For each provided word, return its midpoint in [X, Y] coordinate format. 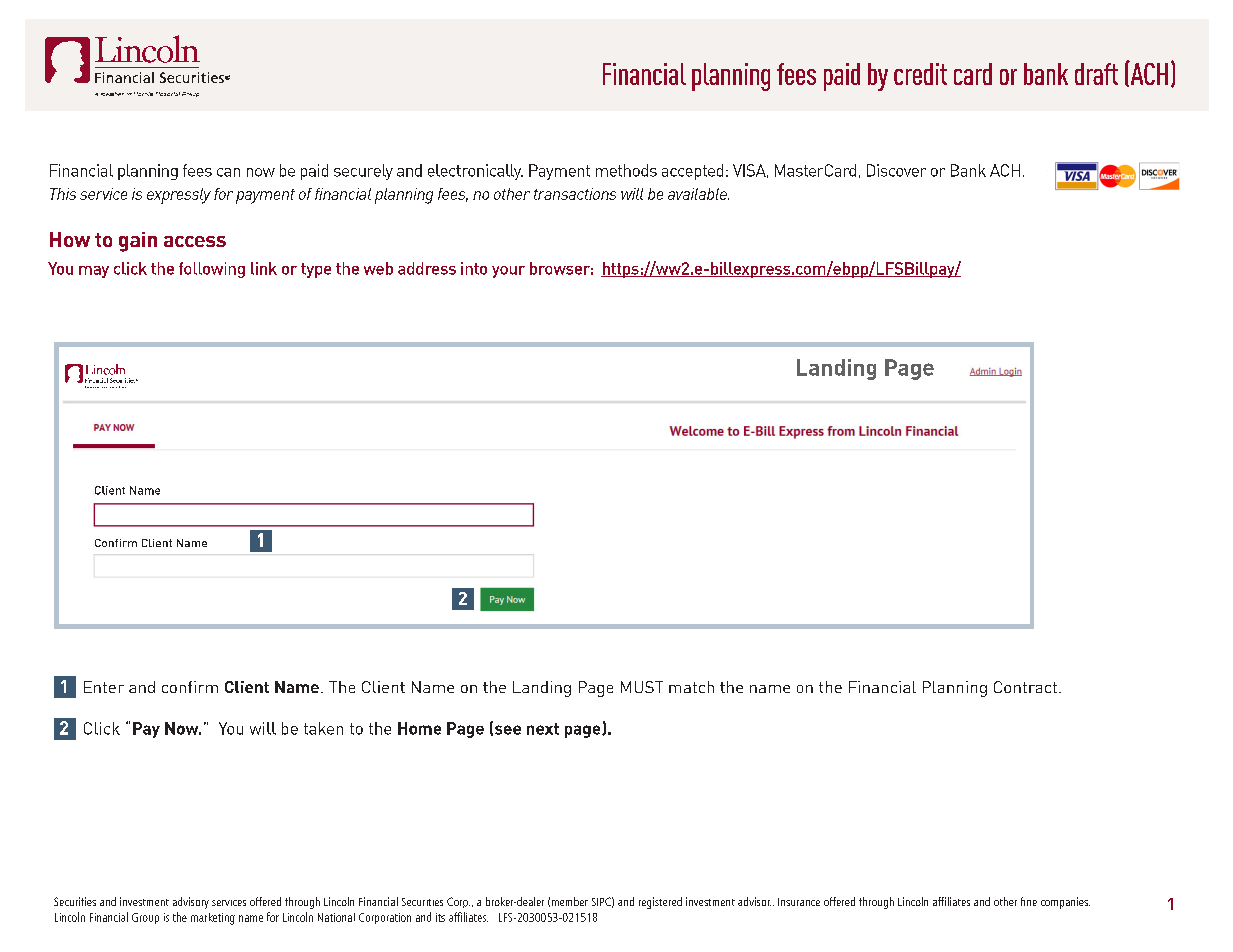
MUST [642, 687]
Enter [104, 687]
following [212, 270]
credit [920, 74]
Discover [896, 170]
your [508, 272]
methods [626, 170]
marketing [213, 919]
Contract [1025, 687]
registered [660, 903]
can [228, 172]
